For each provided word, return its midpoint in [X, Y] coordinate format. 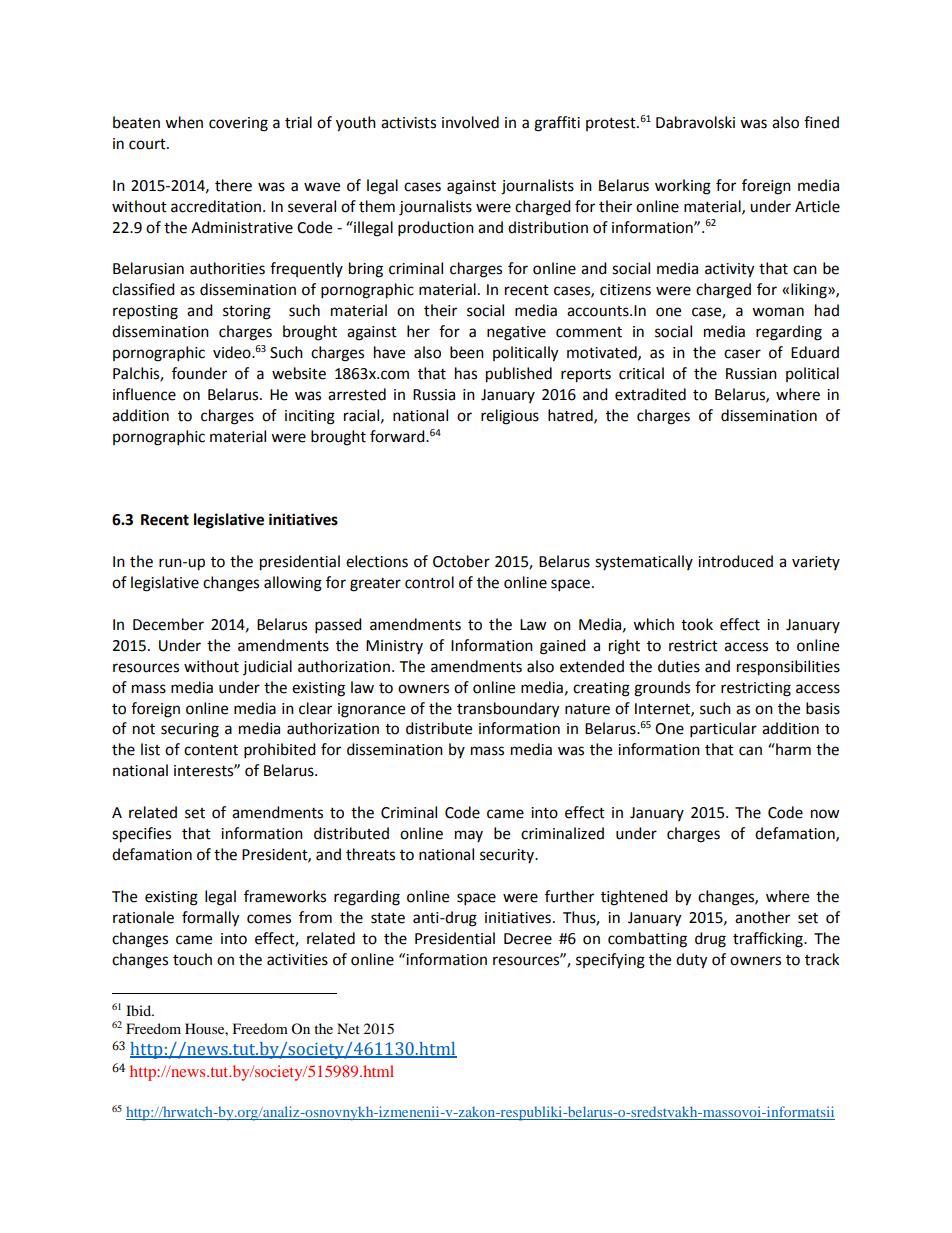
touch [192, 959]
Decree [528, 939]
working [683, 187]
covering [238, 124]
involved [470, 122]
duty [691, 961]
